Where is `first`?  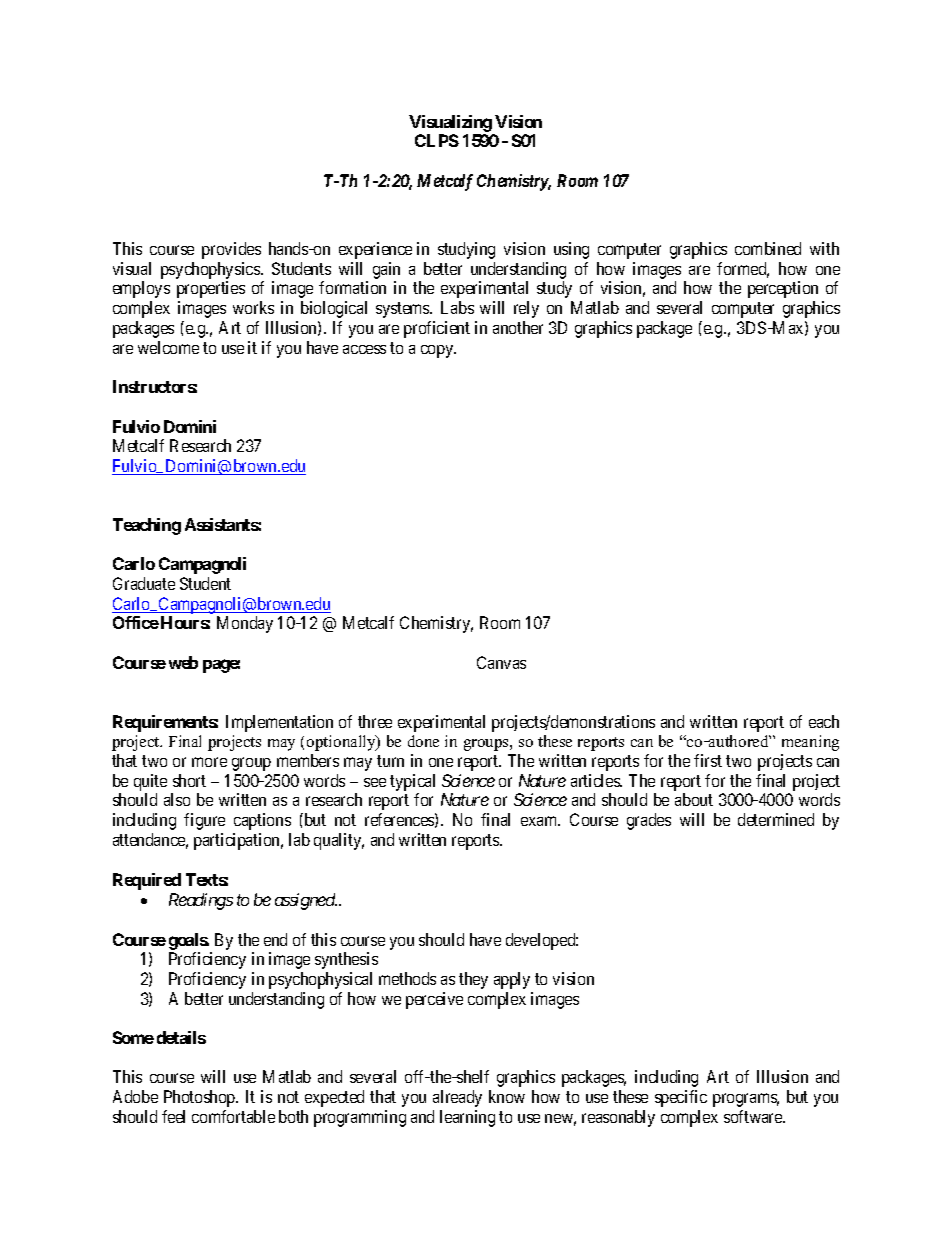
first is located at coordinates (708, 760).
